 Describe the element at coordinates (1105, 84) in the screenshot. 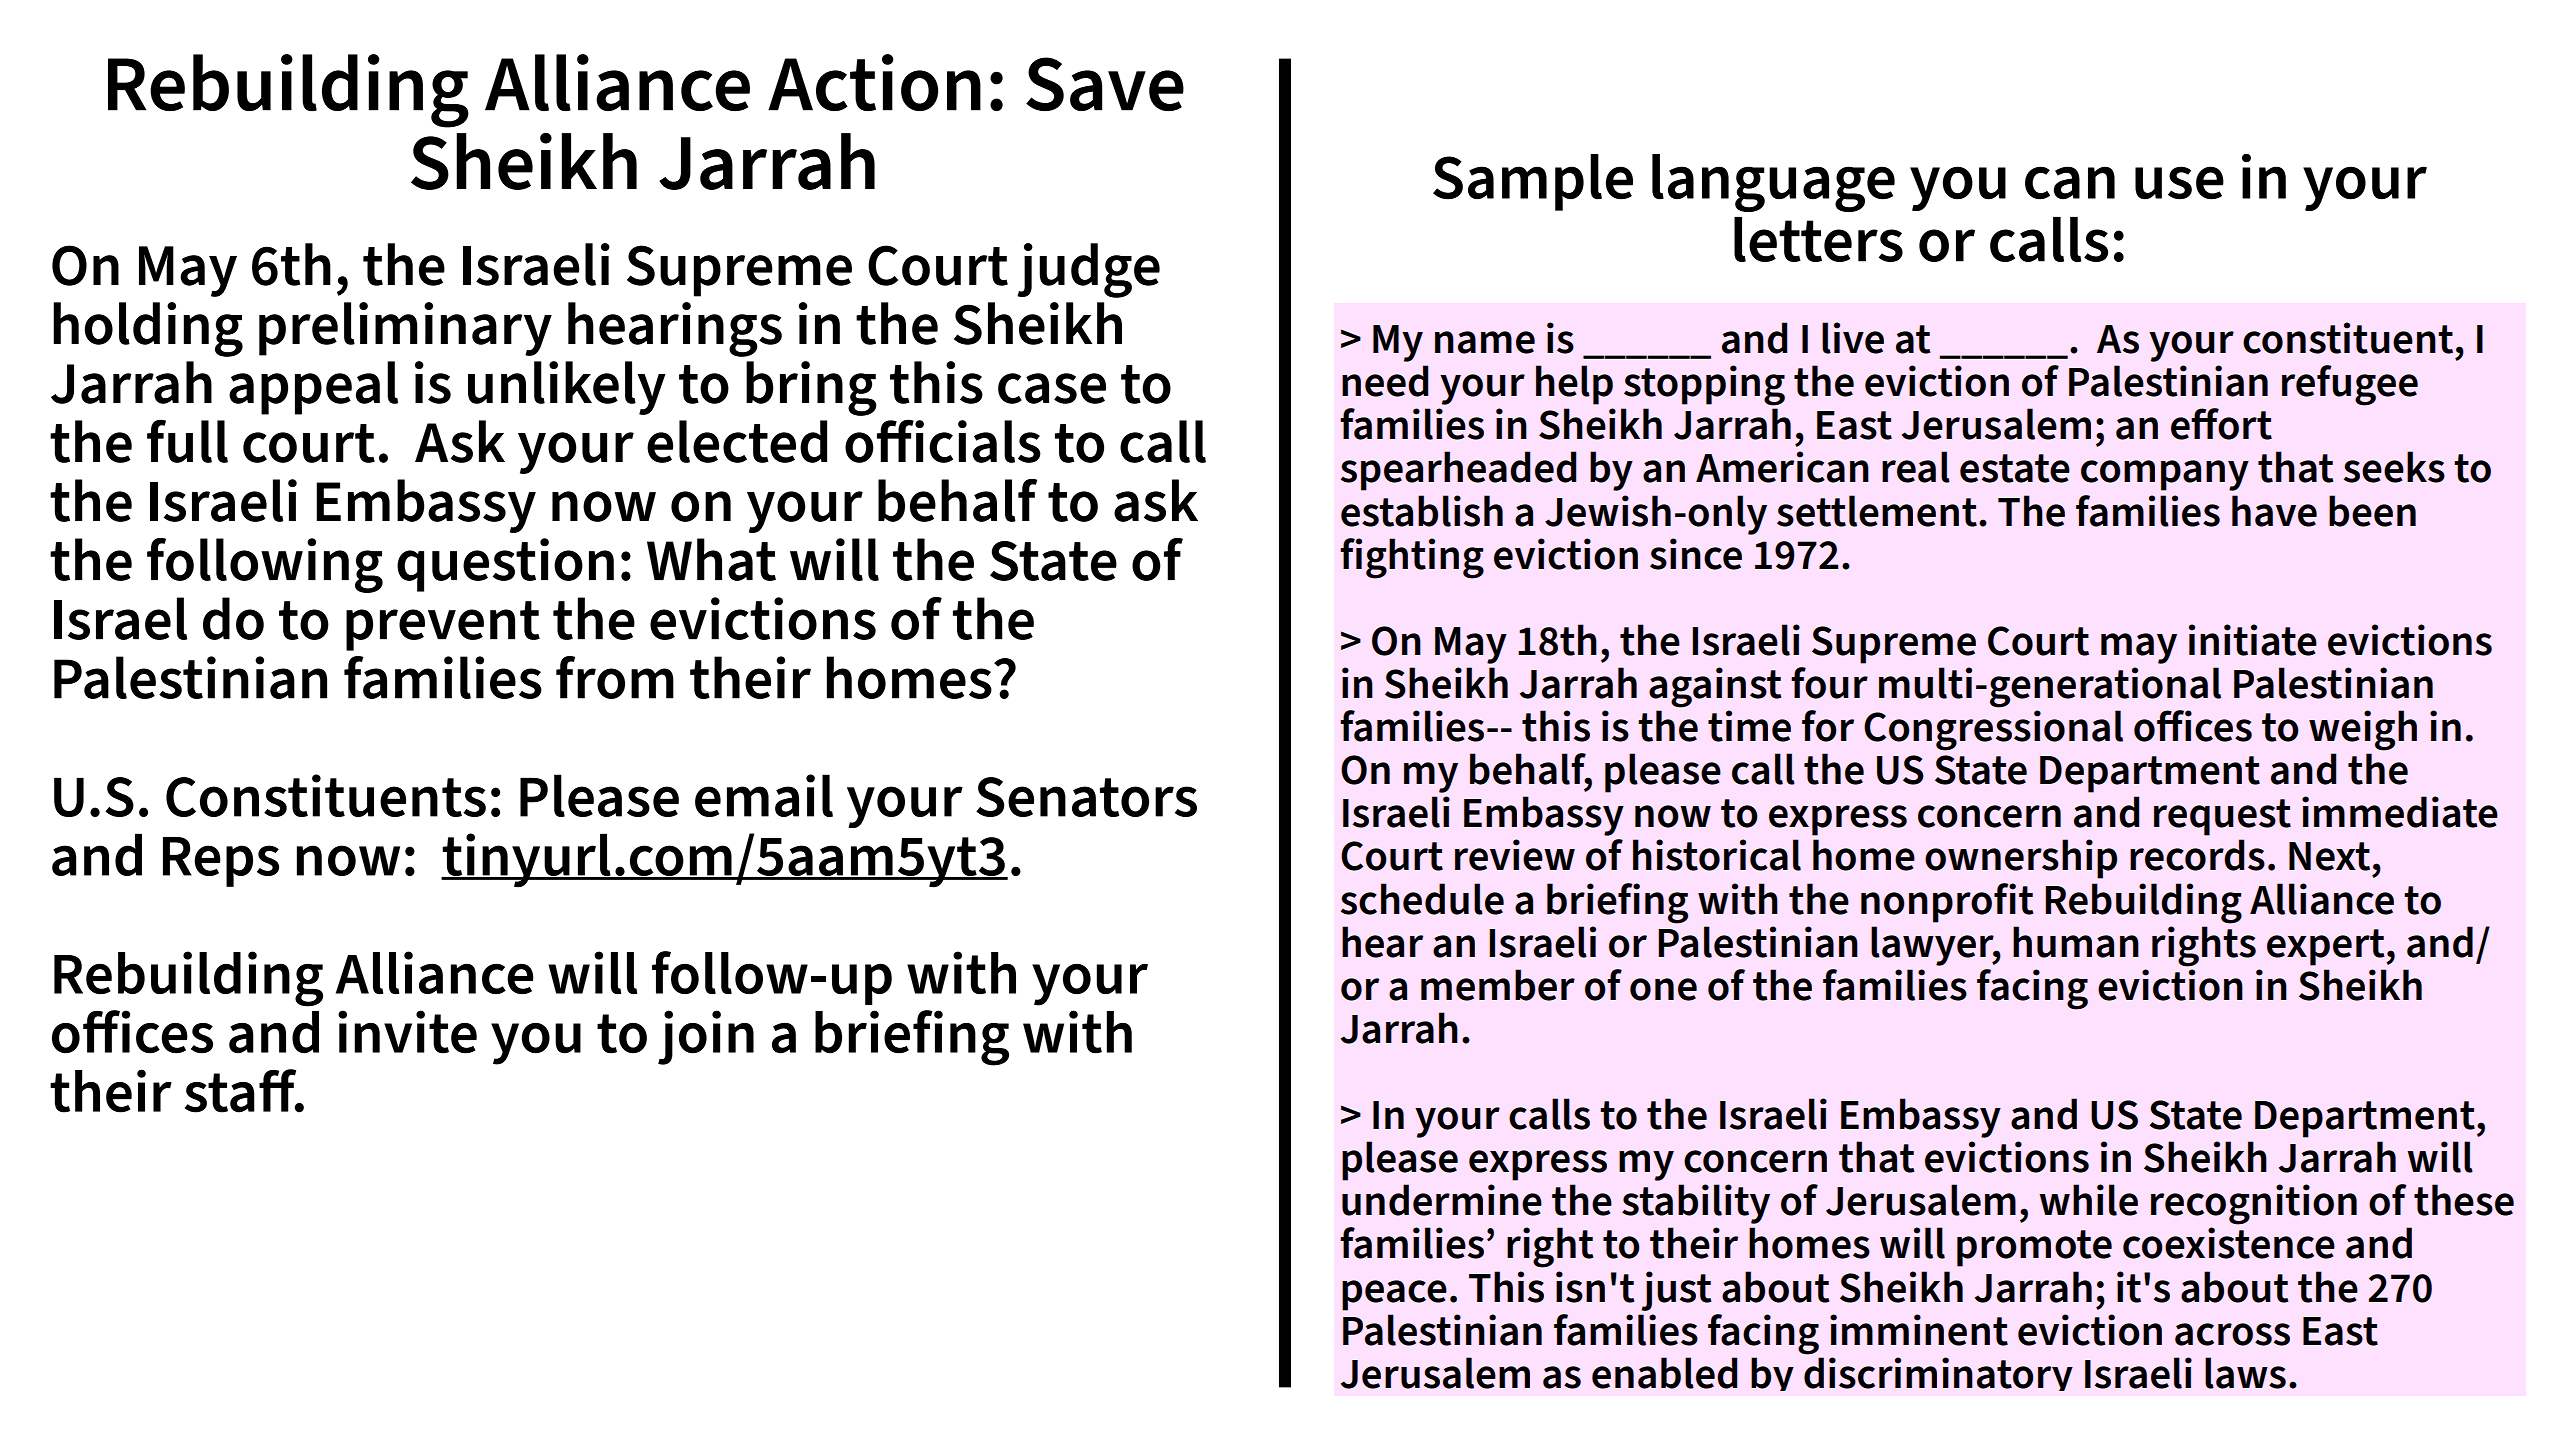

I see `Save` at that location.
